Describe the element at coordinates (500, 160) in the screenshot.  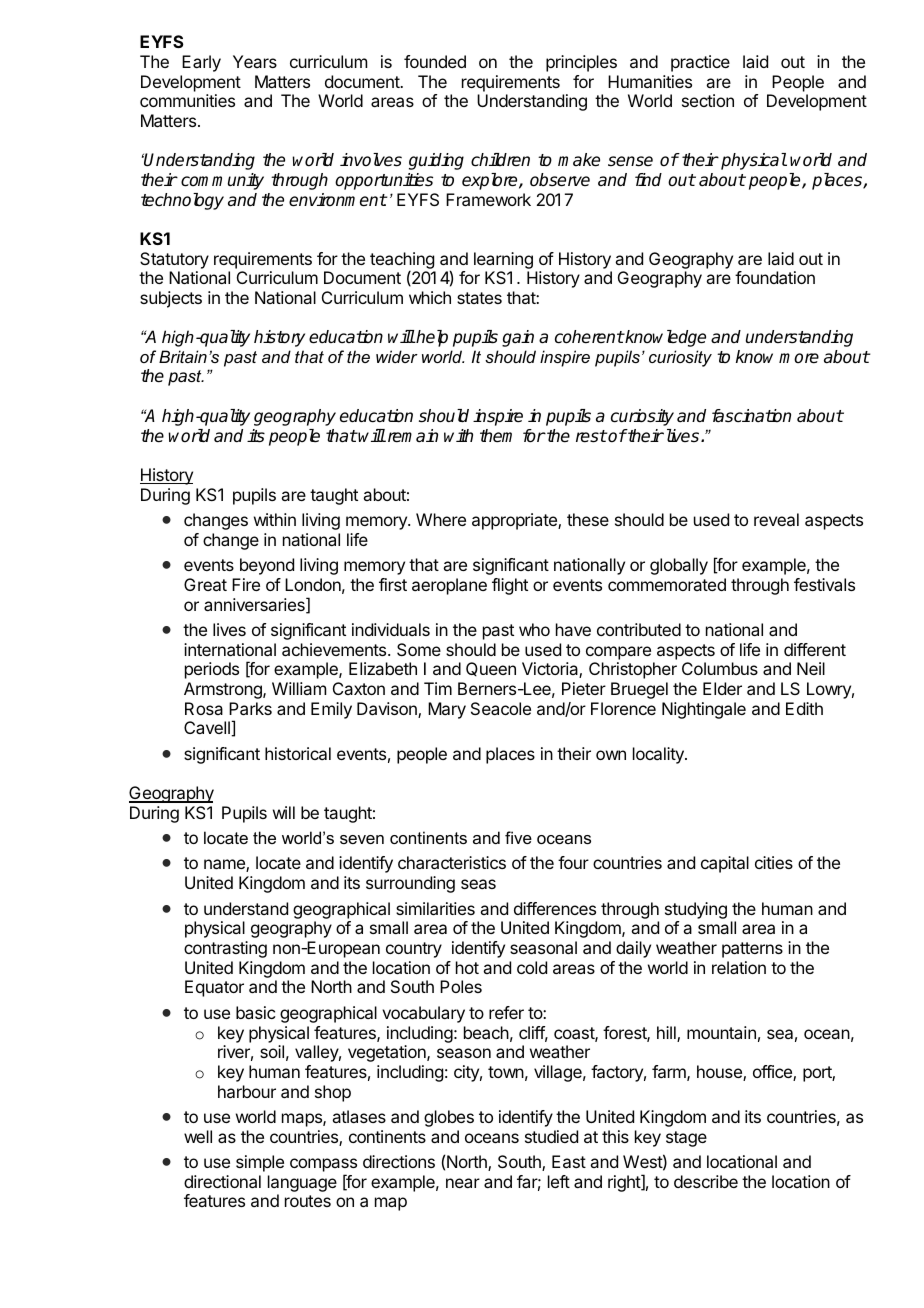
I see `children` at that location.
